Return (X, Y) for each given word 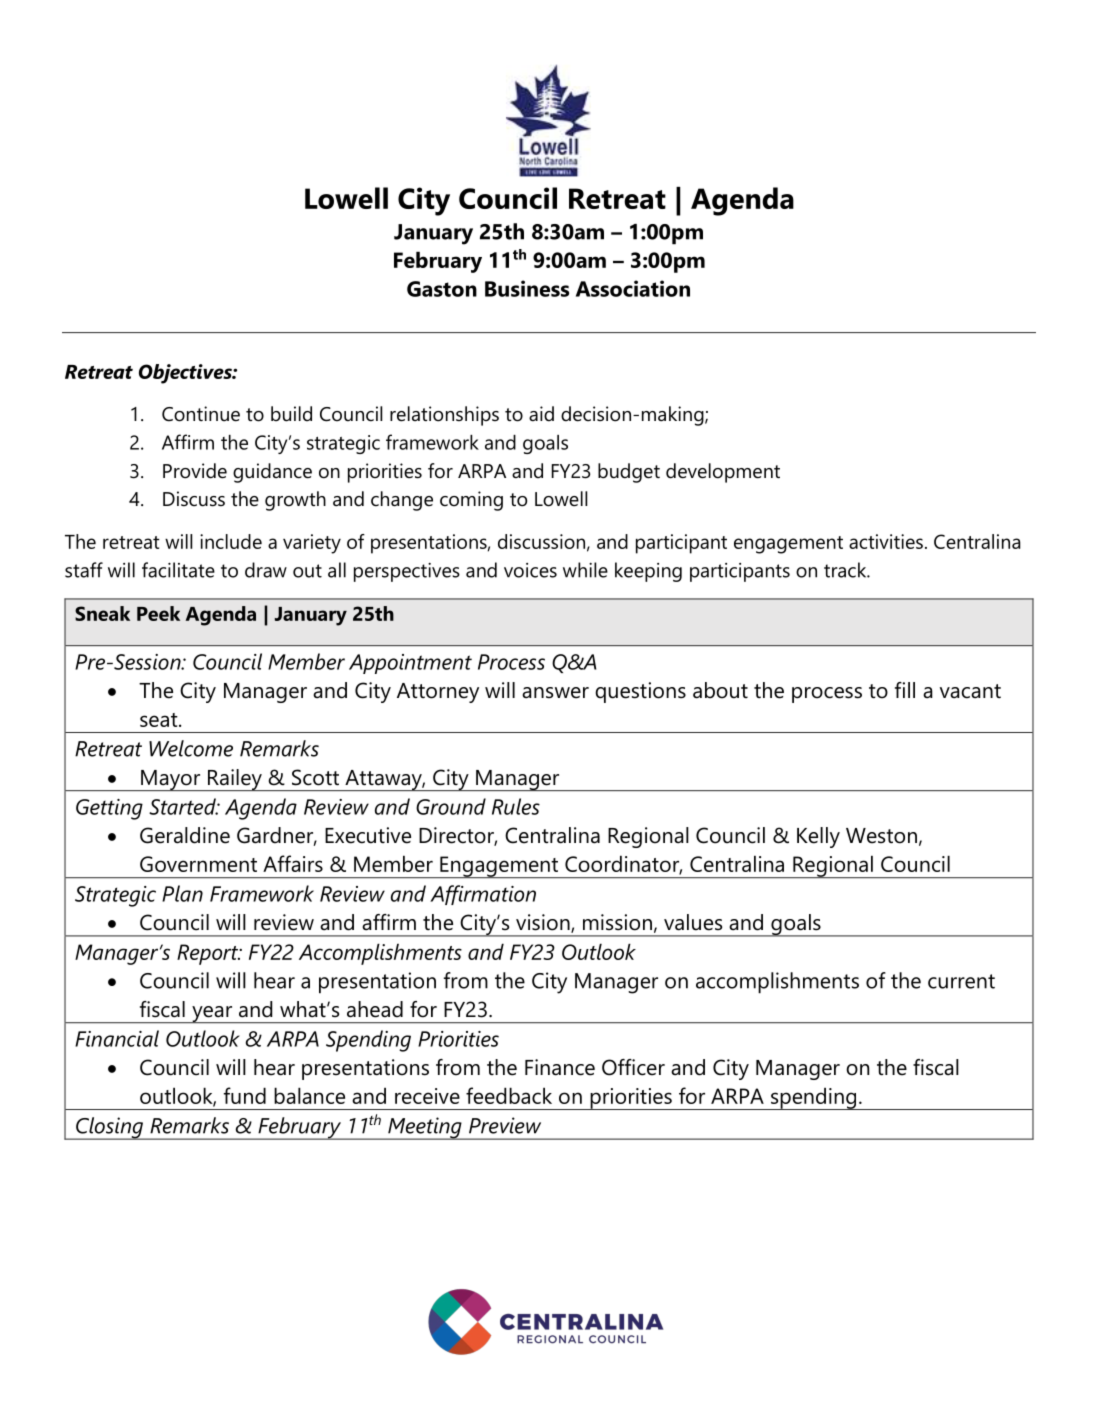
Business (527, 288)
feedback (509, 1095)
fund (245, 1095)
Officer (633, 1067)
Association (633, 288)
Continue (201, 414)
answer (555, 693)
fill (905, 690)
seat (160, 720)
